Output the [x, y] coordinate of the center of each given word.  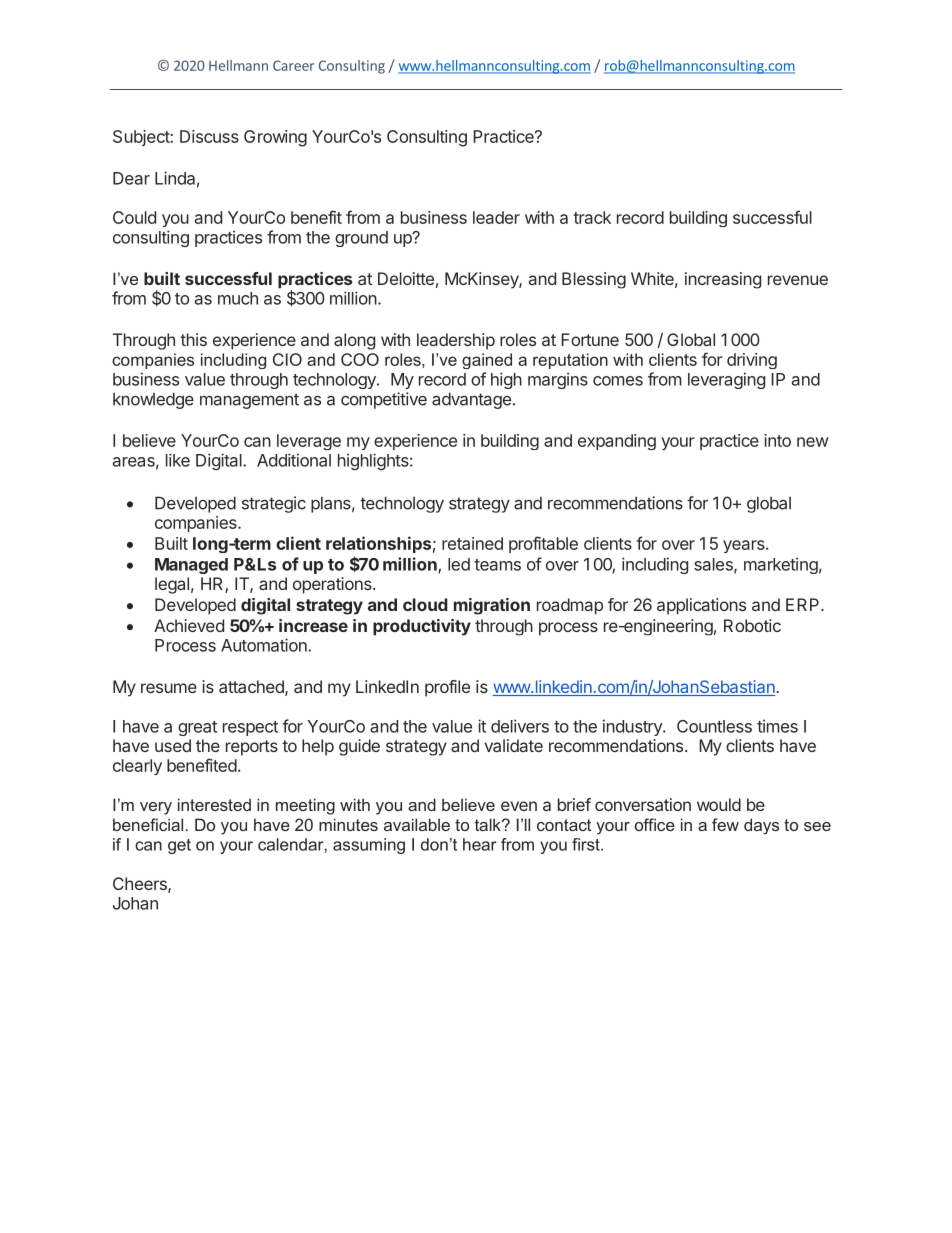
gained [487, 361]
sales [714, 565]
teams [497, 565]
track [592, 217]
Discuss [209, 136]
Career [293, 65]
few [725, 824]
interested [214, 804]
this [193, 339]
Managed [191, 566]
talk [489, 824]
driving [752, 361]
